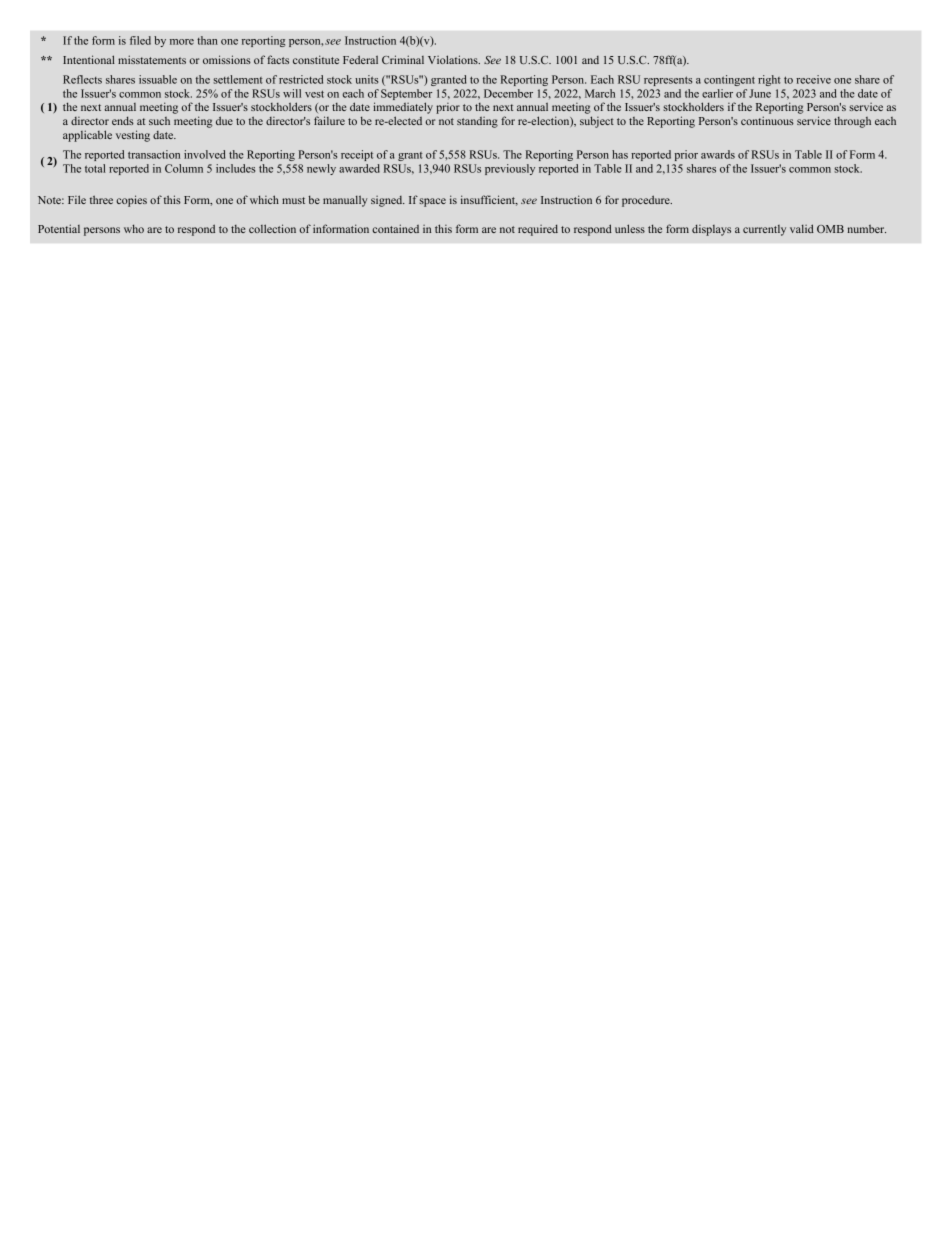 The height and width of the screenshot is (1233, 952). I want to click on standing, so click(477, 122).
